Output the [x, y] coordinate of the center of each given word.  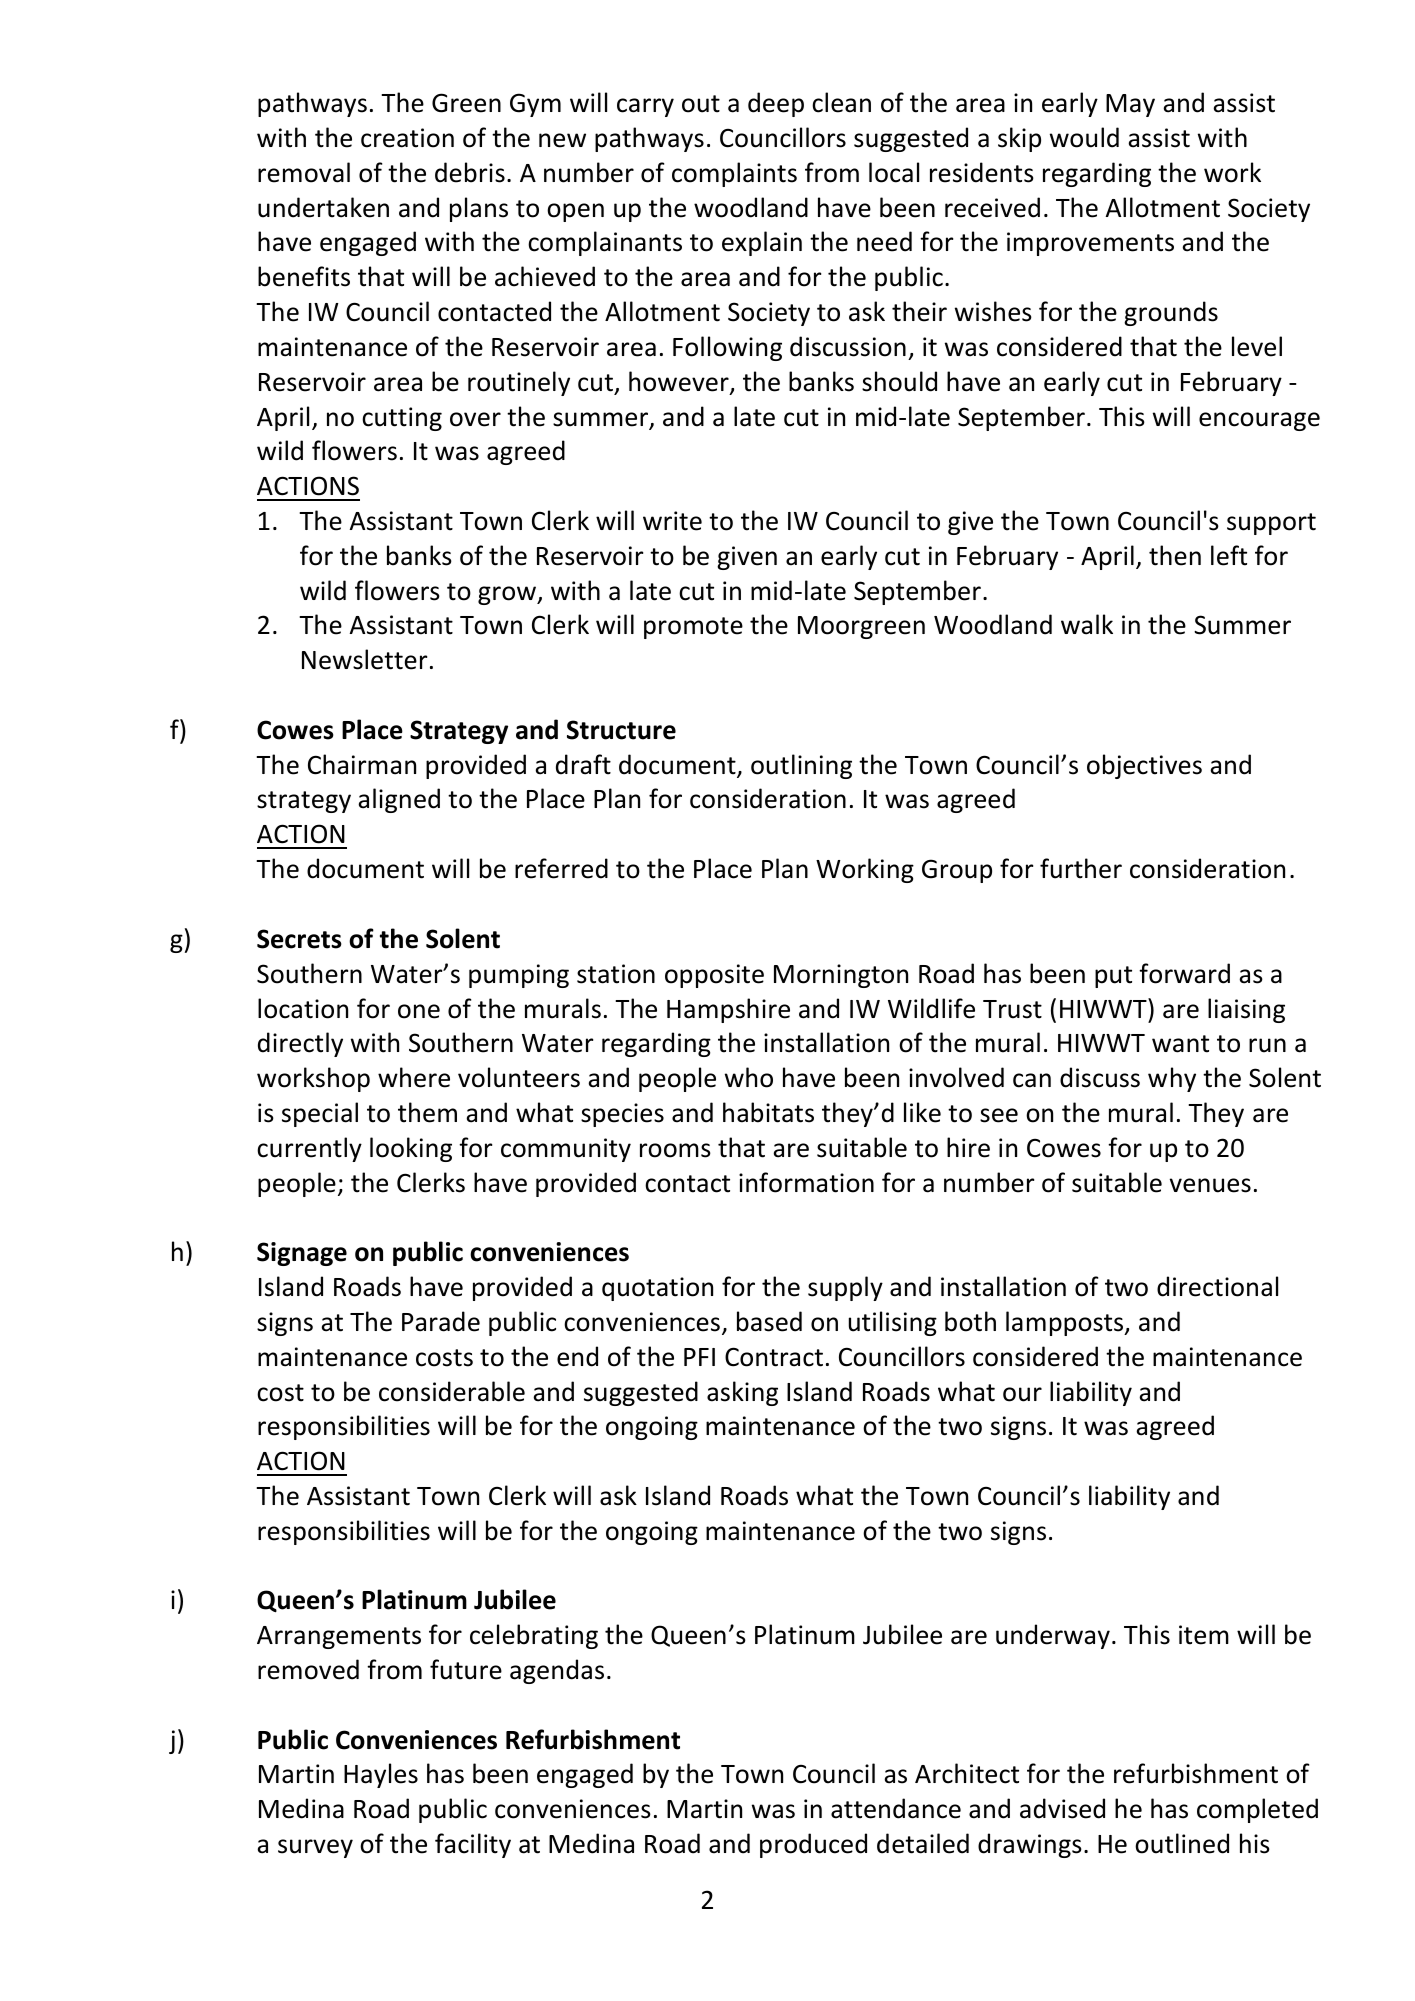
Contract [774, 1357]
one [419, 1011]
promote [693, 628]
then [1175, 555]
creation [407, 138]
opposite [714, 976]
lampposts [1066, 1323]
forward [1184, 973]
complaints [734, 174]
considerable [452, 1391]
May [1130, 105]
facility [473, 1845]
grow [508, 595]
